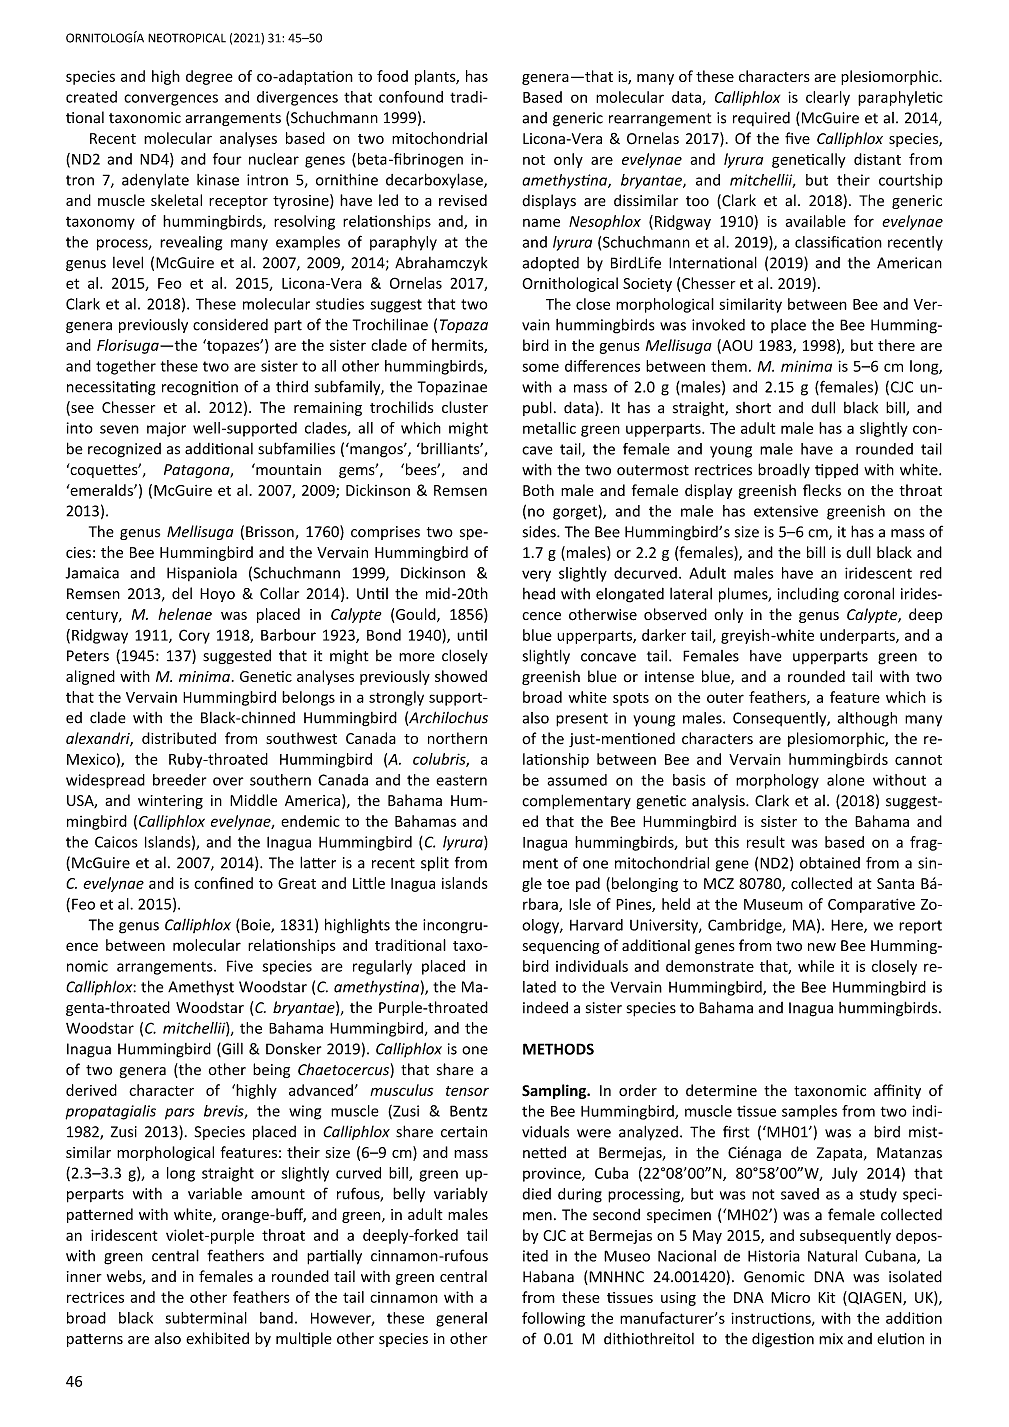 The image size is (1009, 1427). I want to click on subterminal, so click(206, 1318).
